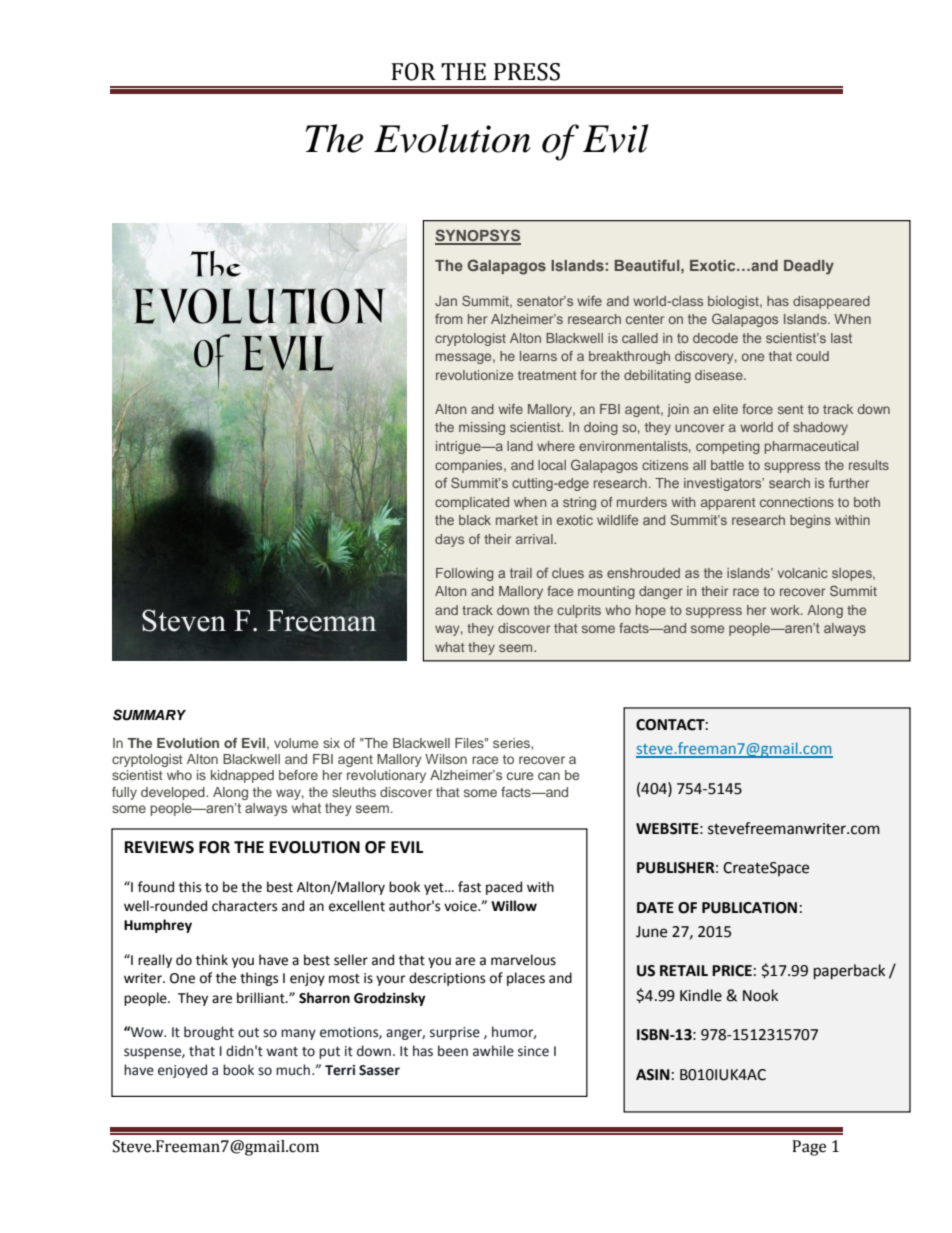 Image resolution: width=952 pixels, height=1233 pixels. I want to click on days, so click(449, 540).
